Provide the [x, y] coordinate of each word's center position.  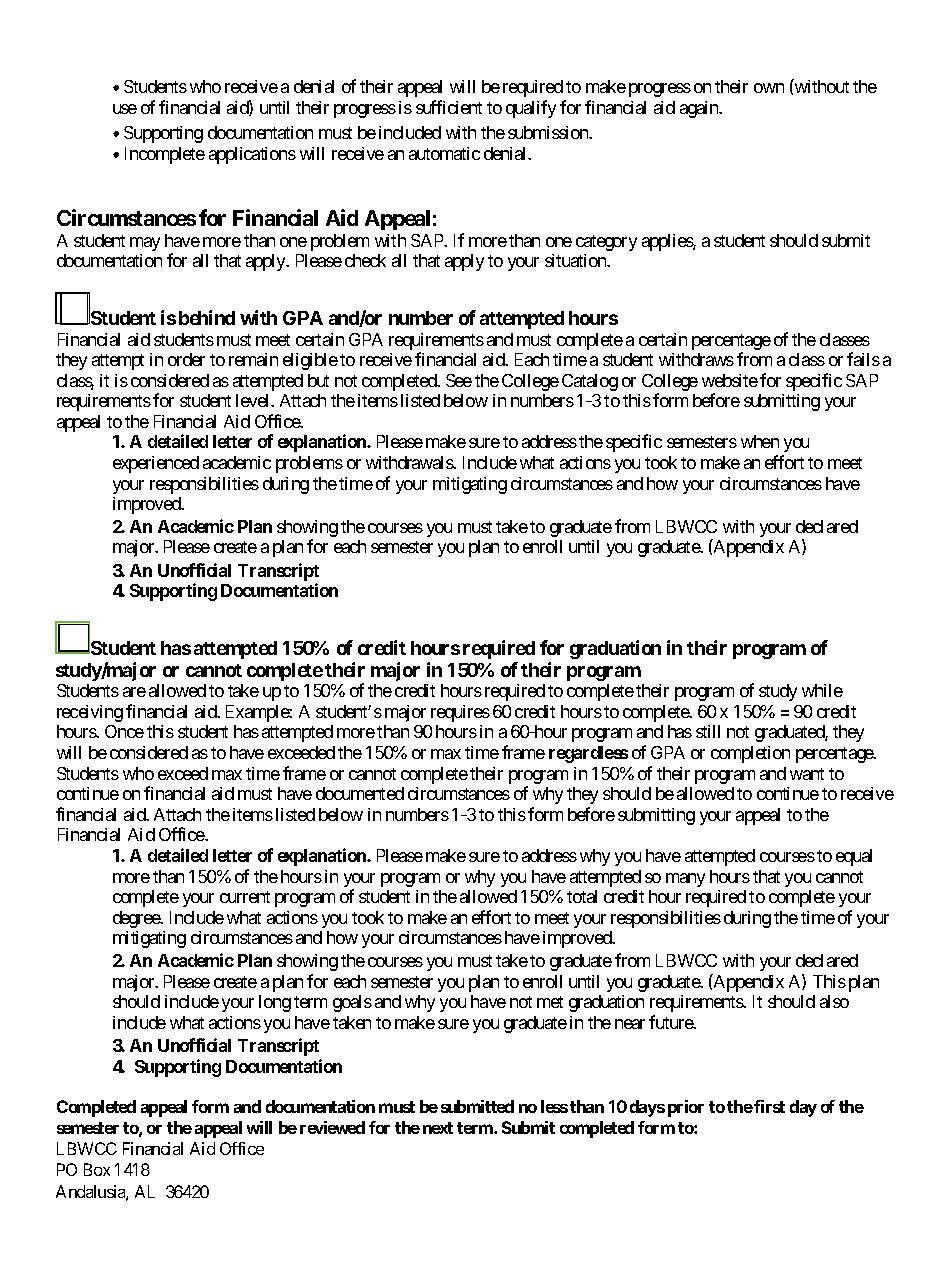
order [186, 359]
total [582, 896]
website [730, 380]
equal [854, 857]
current [245, 897]
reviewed [332, 1127]
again [700, 109]
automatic [444, 153]
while [822, 690]
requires [460, 713]
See [459, 380]
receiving [90, 713]
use [125, 109]
